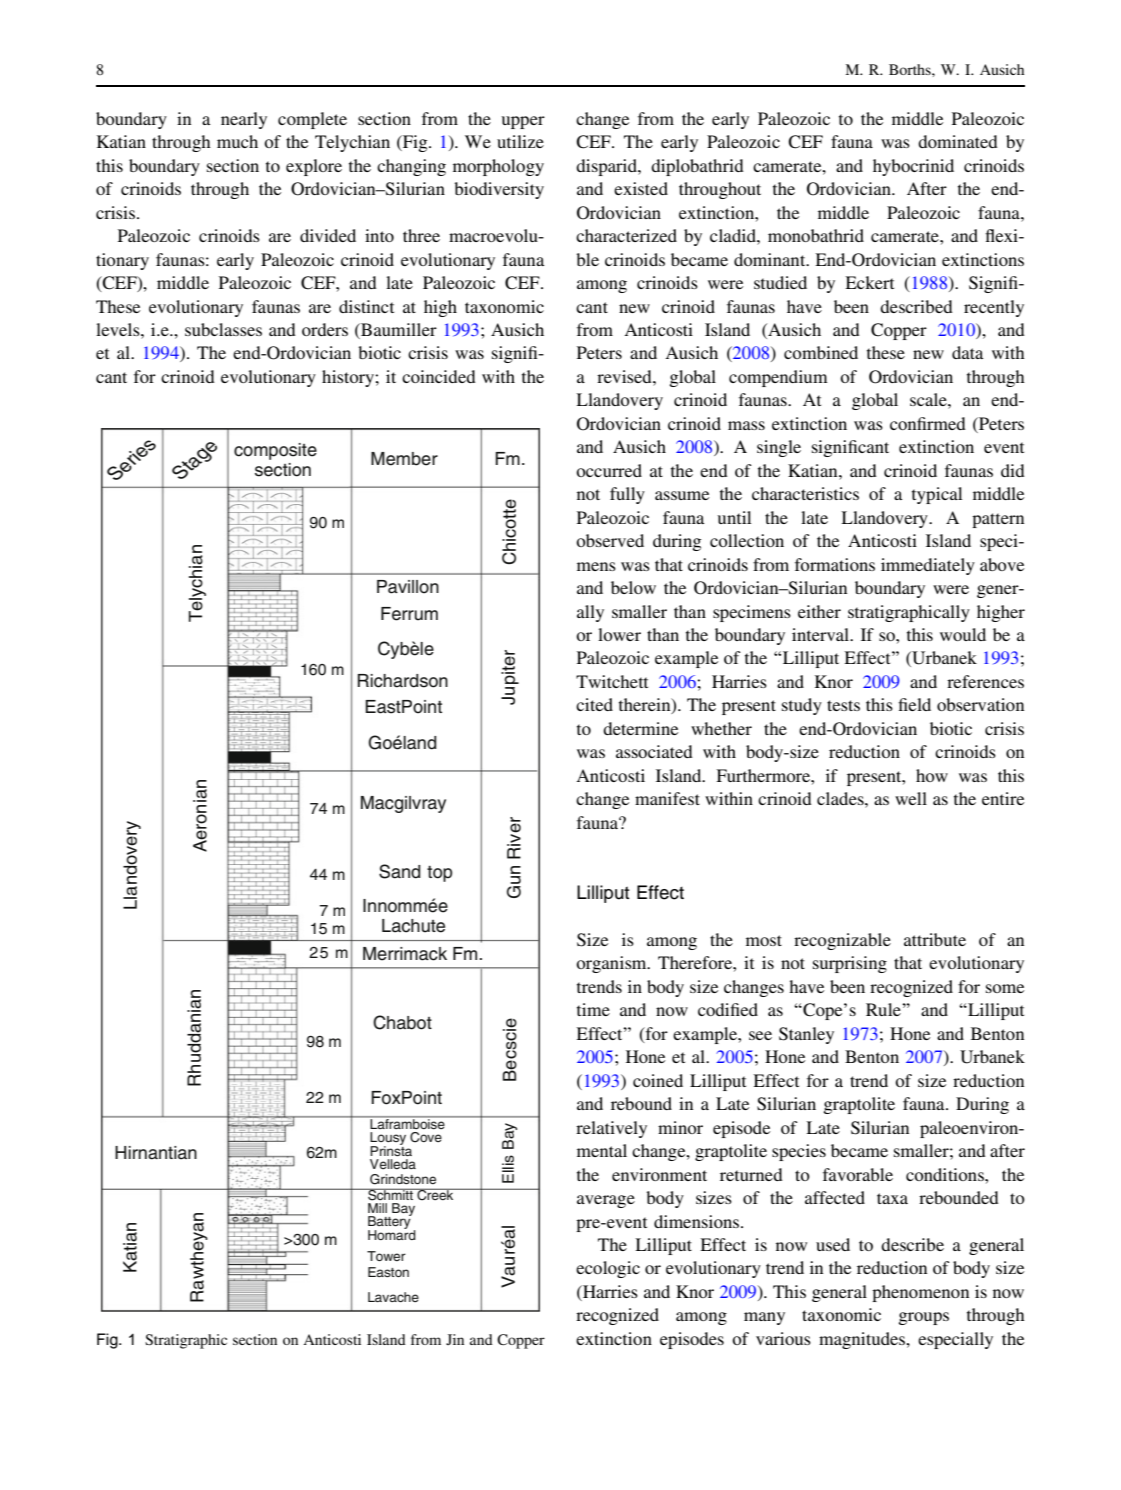 The height and width of the image is (1490, 1121). What do you see at coordinates (640, 728) in the image?
I see `determine` at bounding box center [640, 728].
